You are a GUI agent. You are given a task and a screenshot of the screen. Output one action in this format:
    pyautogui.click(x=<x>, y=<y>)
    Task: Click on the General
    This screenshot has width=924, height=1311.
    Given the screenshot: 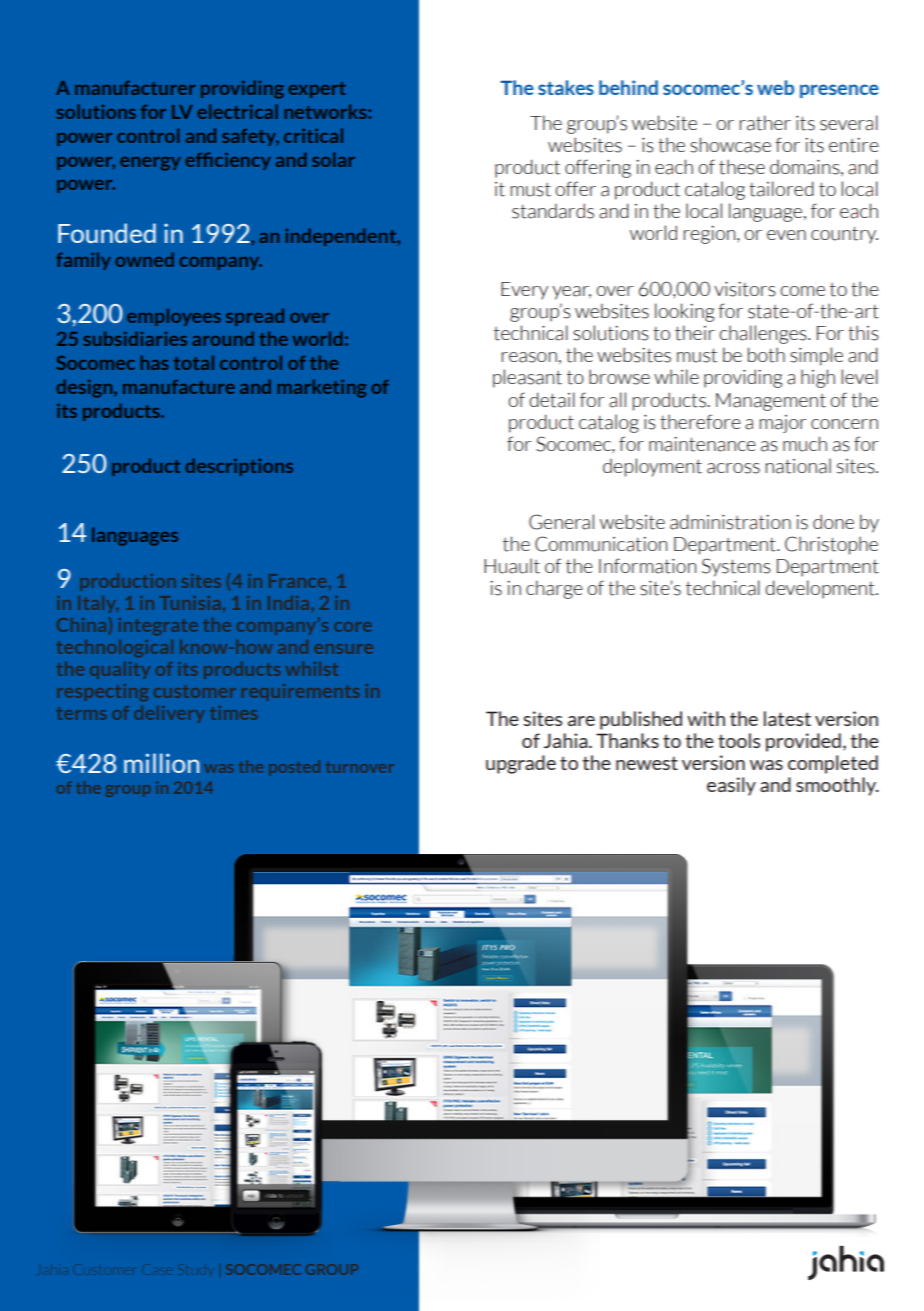 What is the action you would take?
    pyautogui.click(x=561, y=522)
